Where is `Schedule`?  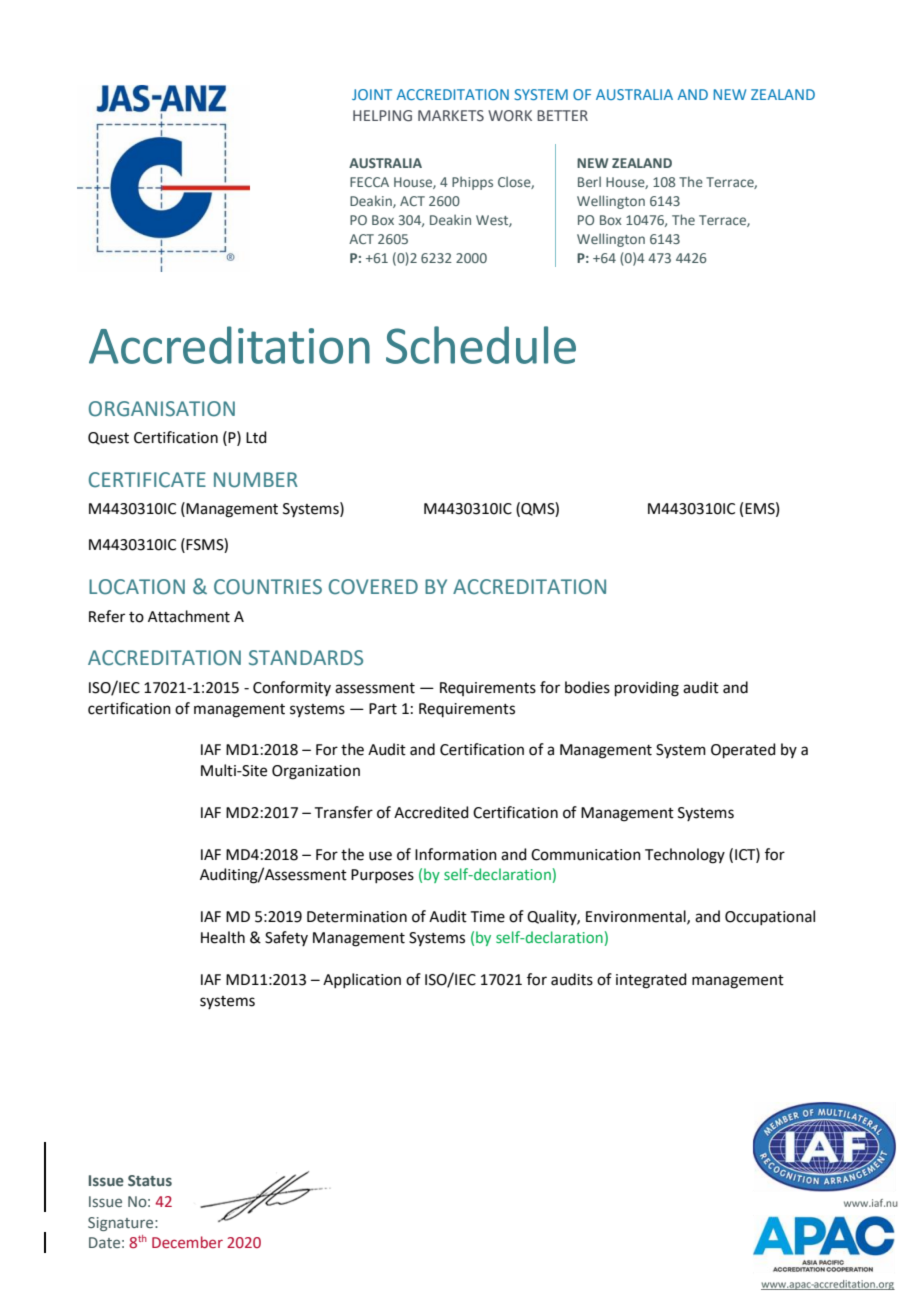
Schedule is located at coordinates (481, 345).
